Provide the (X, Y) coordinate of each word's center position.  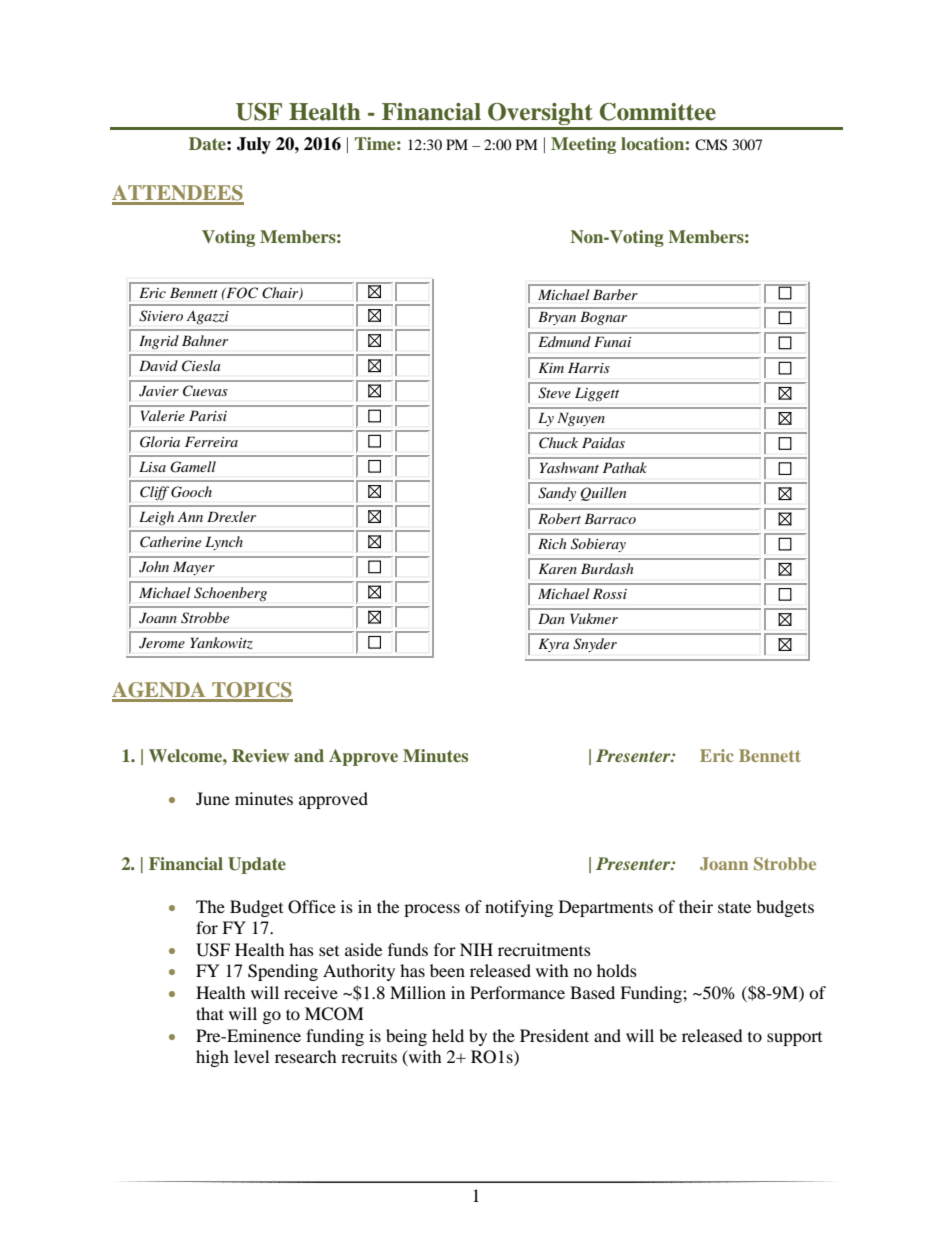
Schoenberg (230, 594)
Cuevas (205, 391)
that (210, 1013)
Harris (589, 367)
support (794, 1039)
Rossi (610, 593)
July (254, 145)
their (696, 906)
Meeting (583, 145)
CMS (711, 145)
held (448, 1035)
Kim (551, 367)
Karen (557, 568)
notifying (519, 908)
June (213, 798)
